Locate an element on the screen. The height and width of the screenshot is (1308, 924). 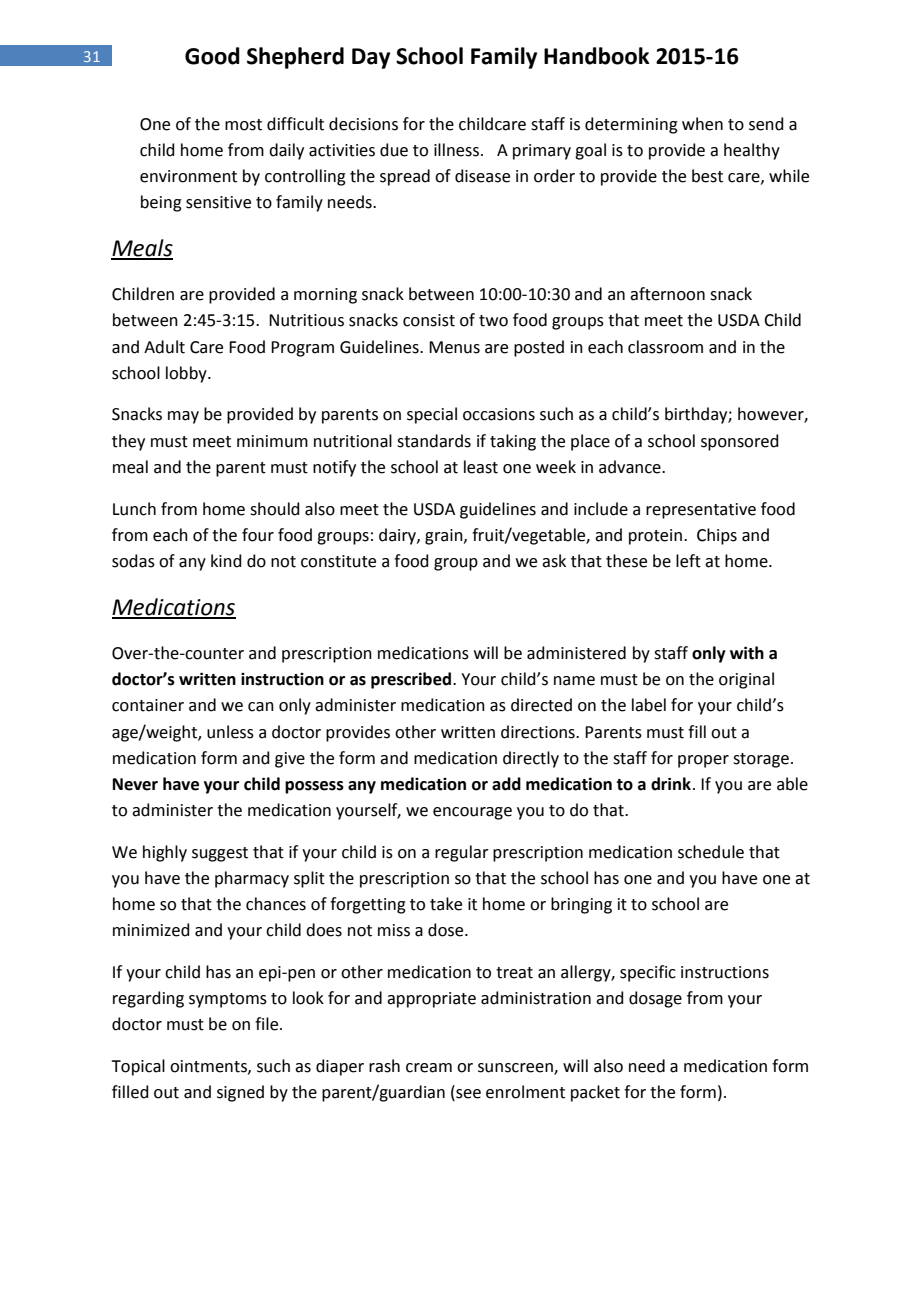
may is located at coordinates (183, 417).
